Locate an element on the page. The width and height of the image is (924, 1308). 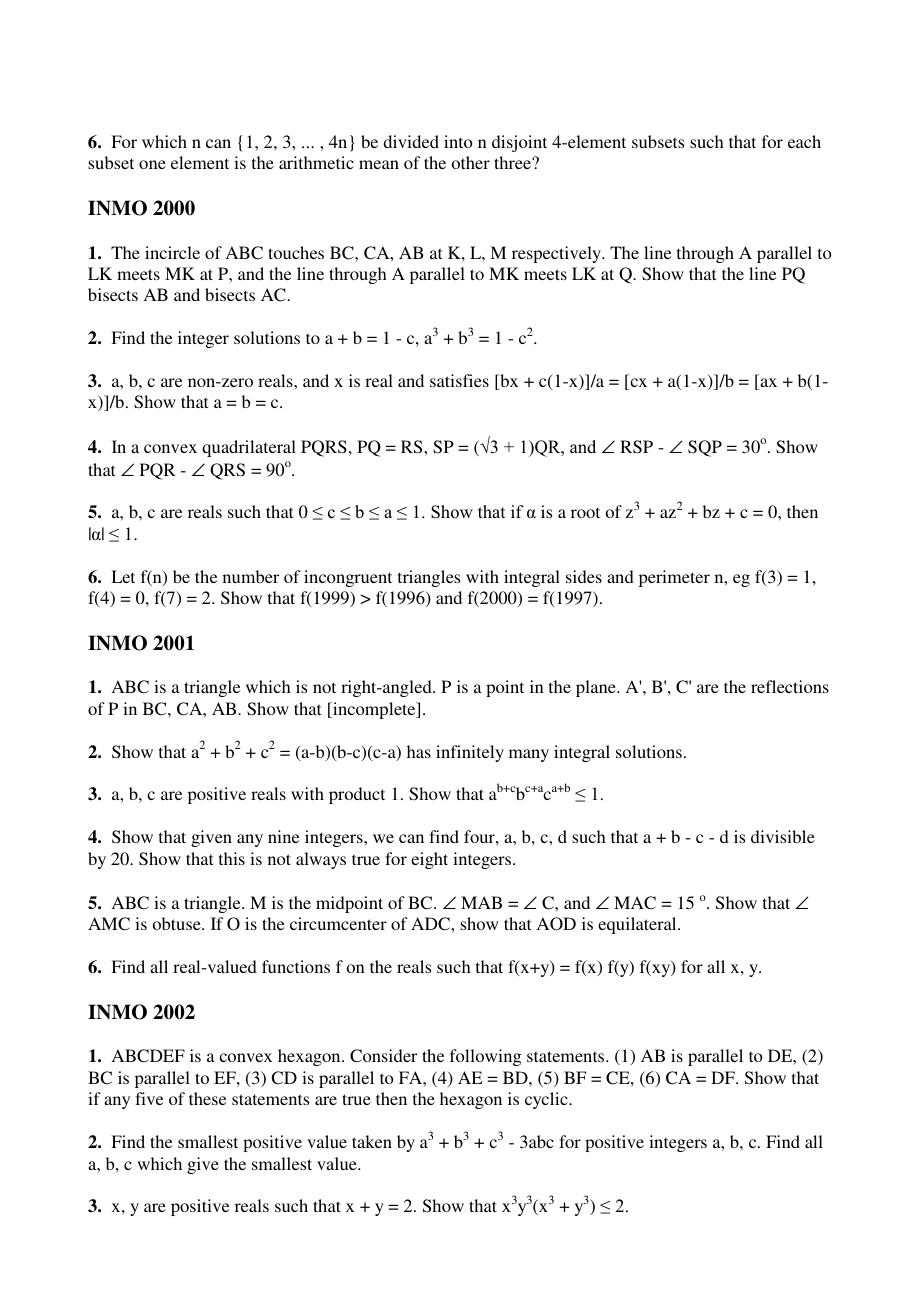
one is located at coordinates (152, 164).
